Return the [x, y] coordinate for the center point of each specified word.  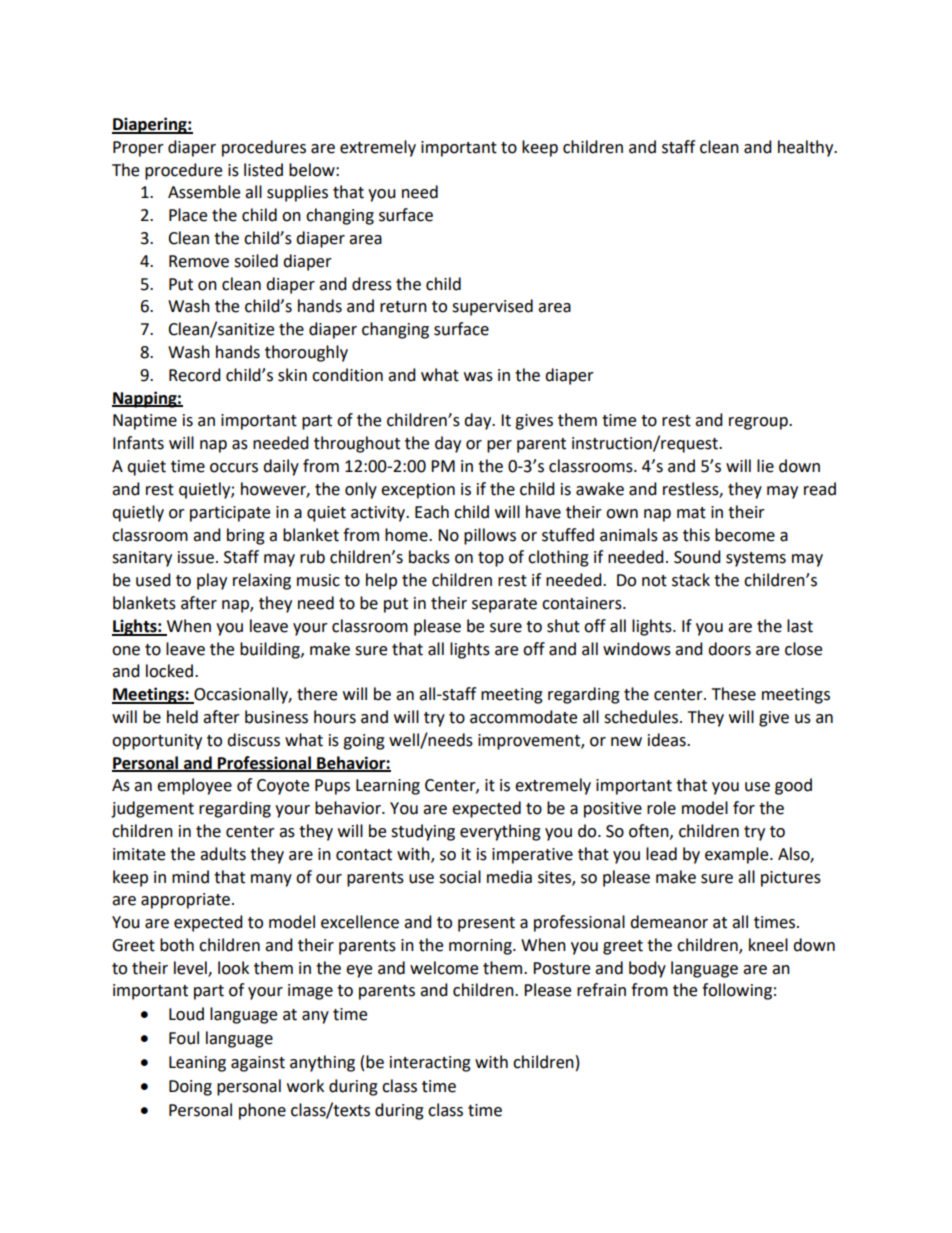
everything [500, 832]
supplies [297, 193]
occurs [234, 468]
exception [418, 491]
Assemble [204, 192]
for [744, 808]
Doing [190, 1088]
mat [691, 513]
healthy [807, 148]
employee [194, 786]
